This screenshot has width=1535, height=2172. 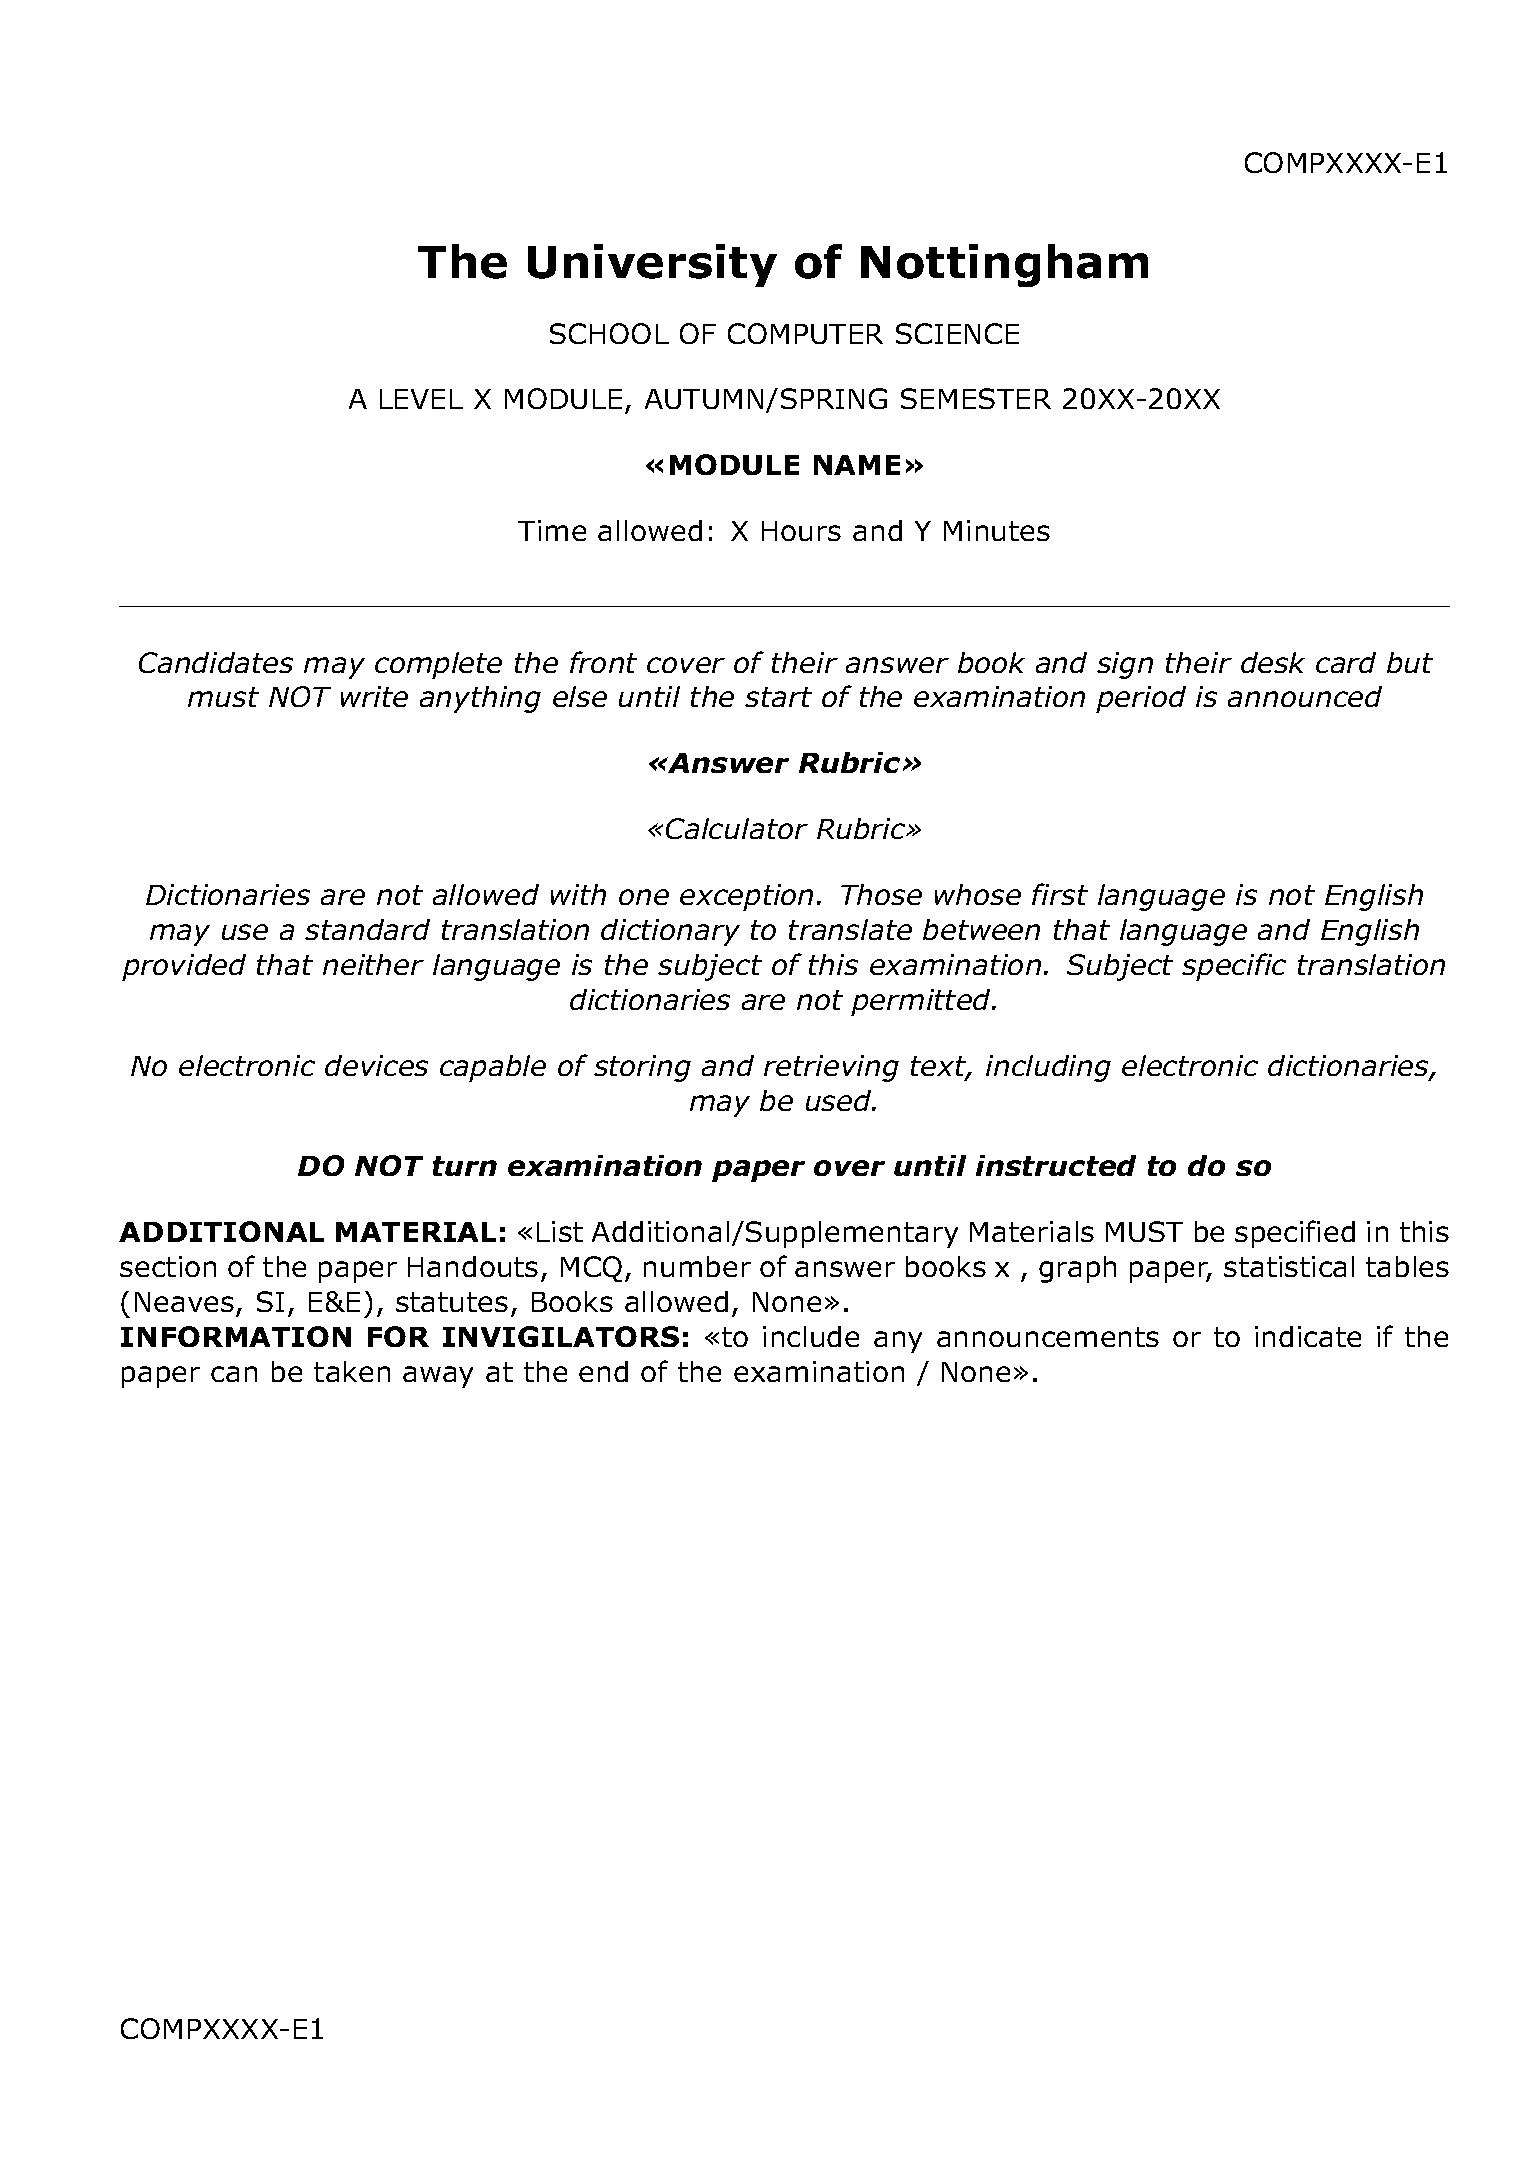 What do you see at coordinates (1308, 1336) in the screenshot?
I see `indicate` at bounding box center [1308, 1336].
